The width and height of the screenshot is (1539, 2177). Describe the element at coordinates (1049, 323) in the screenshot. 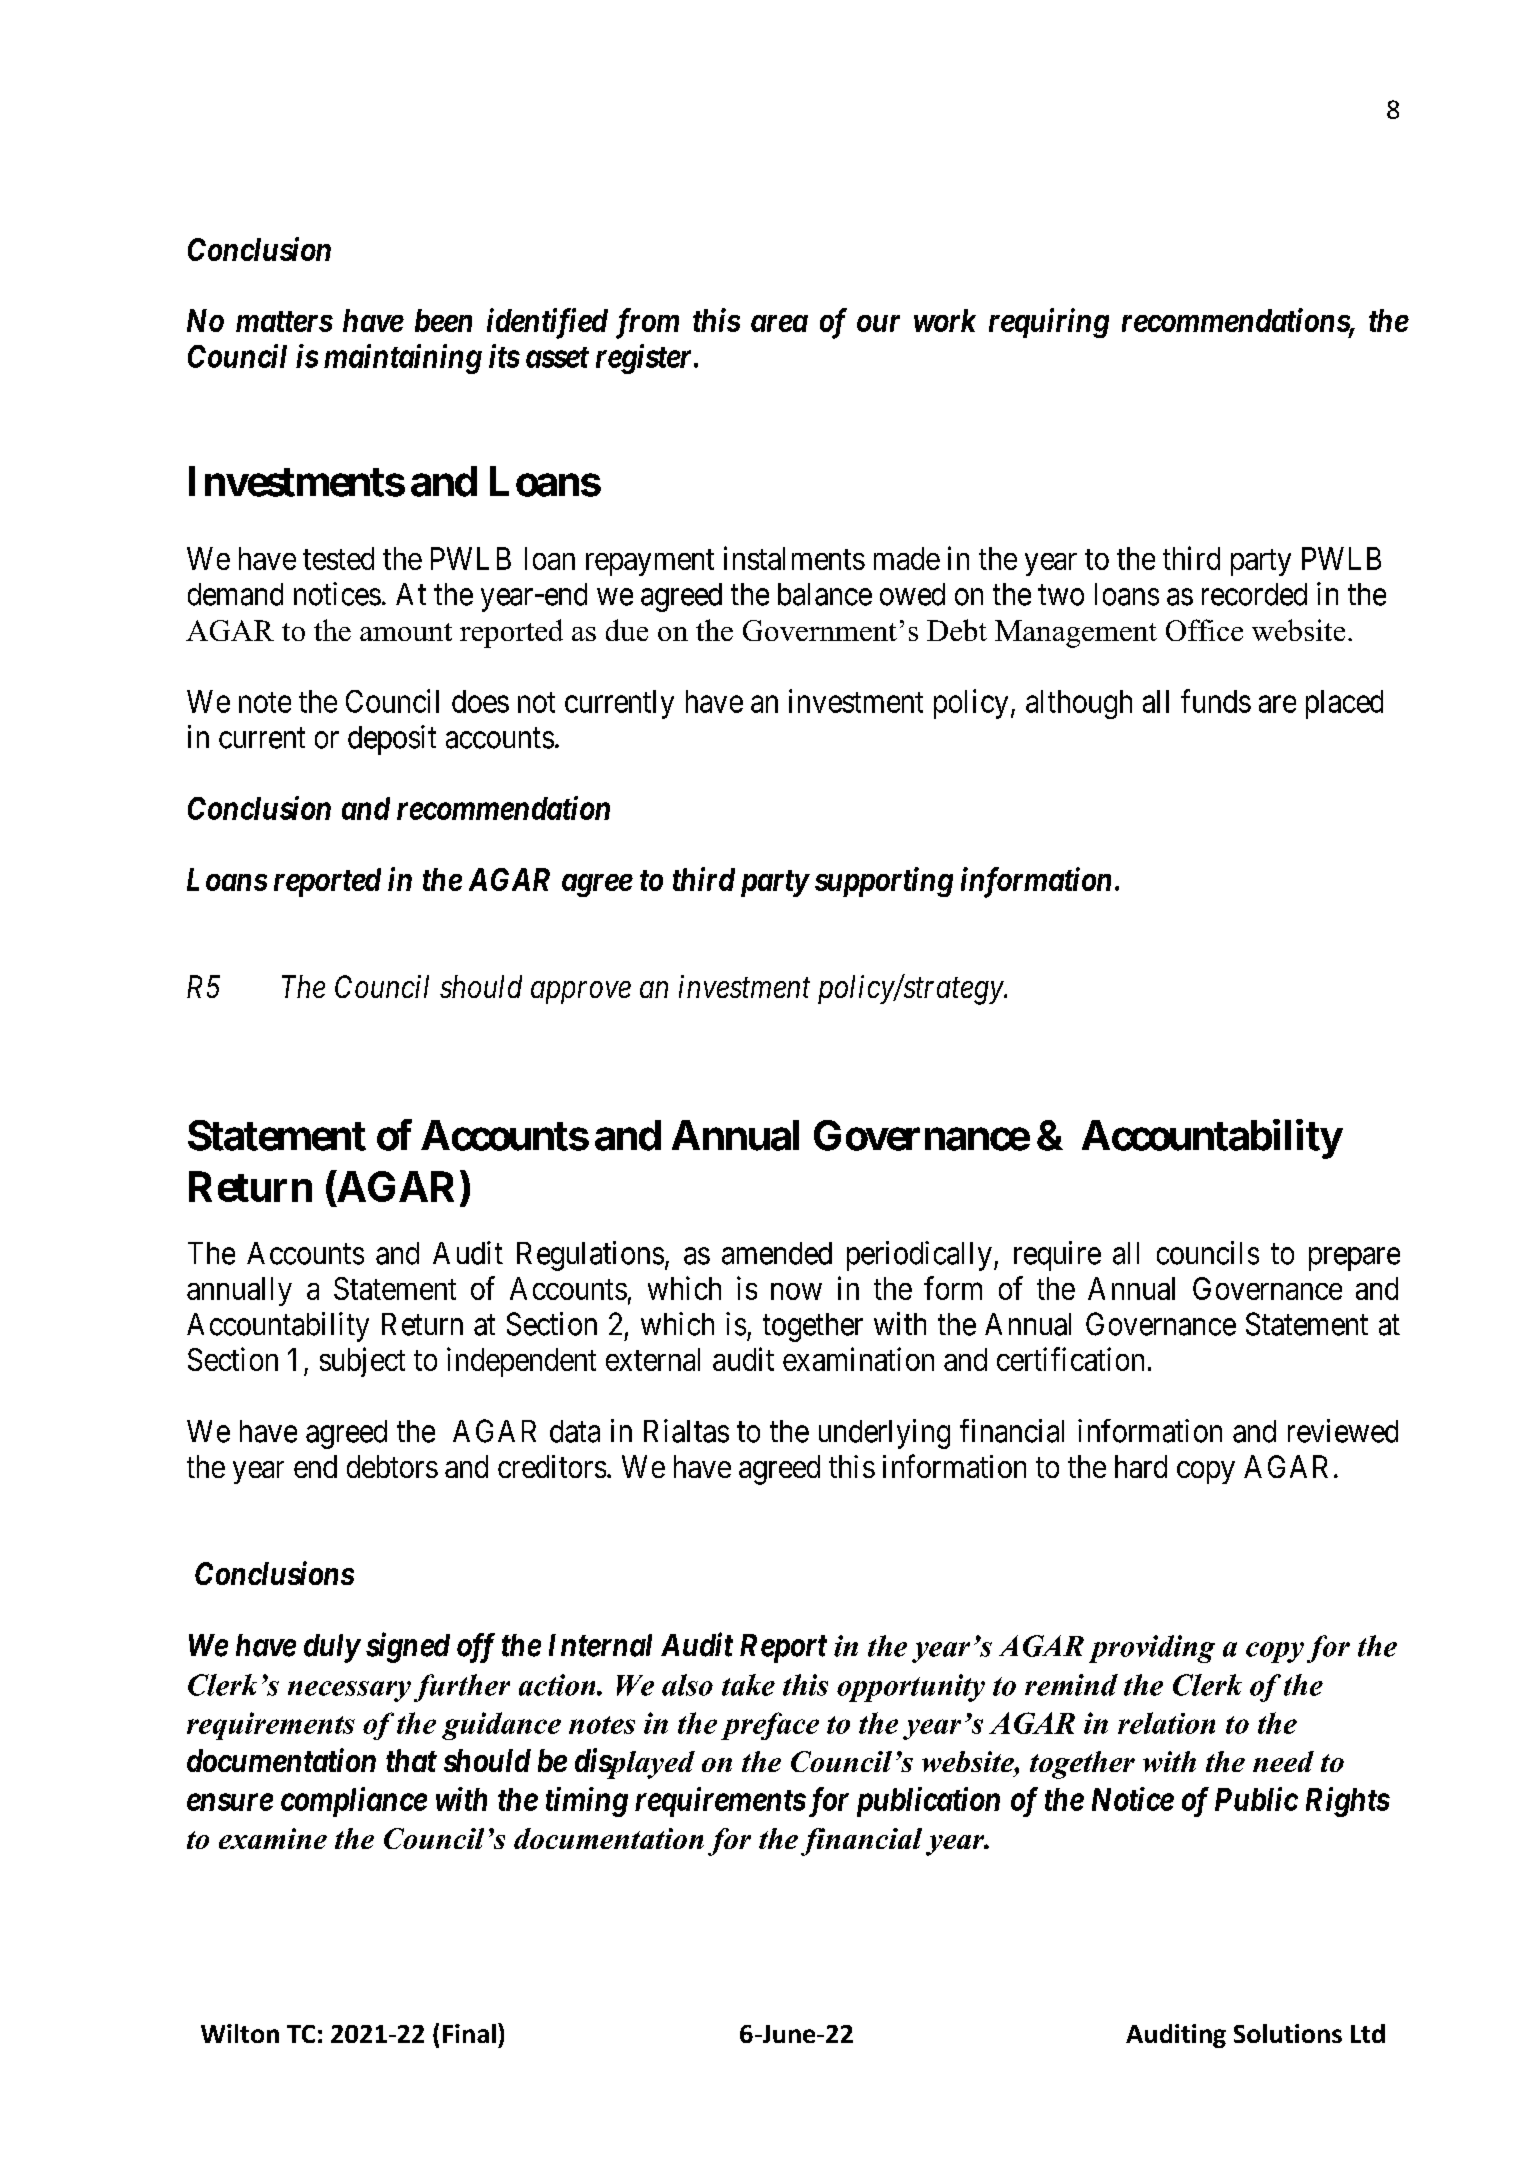

I see `requiring` at that location.
